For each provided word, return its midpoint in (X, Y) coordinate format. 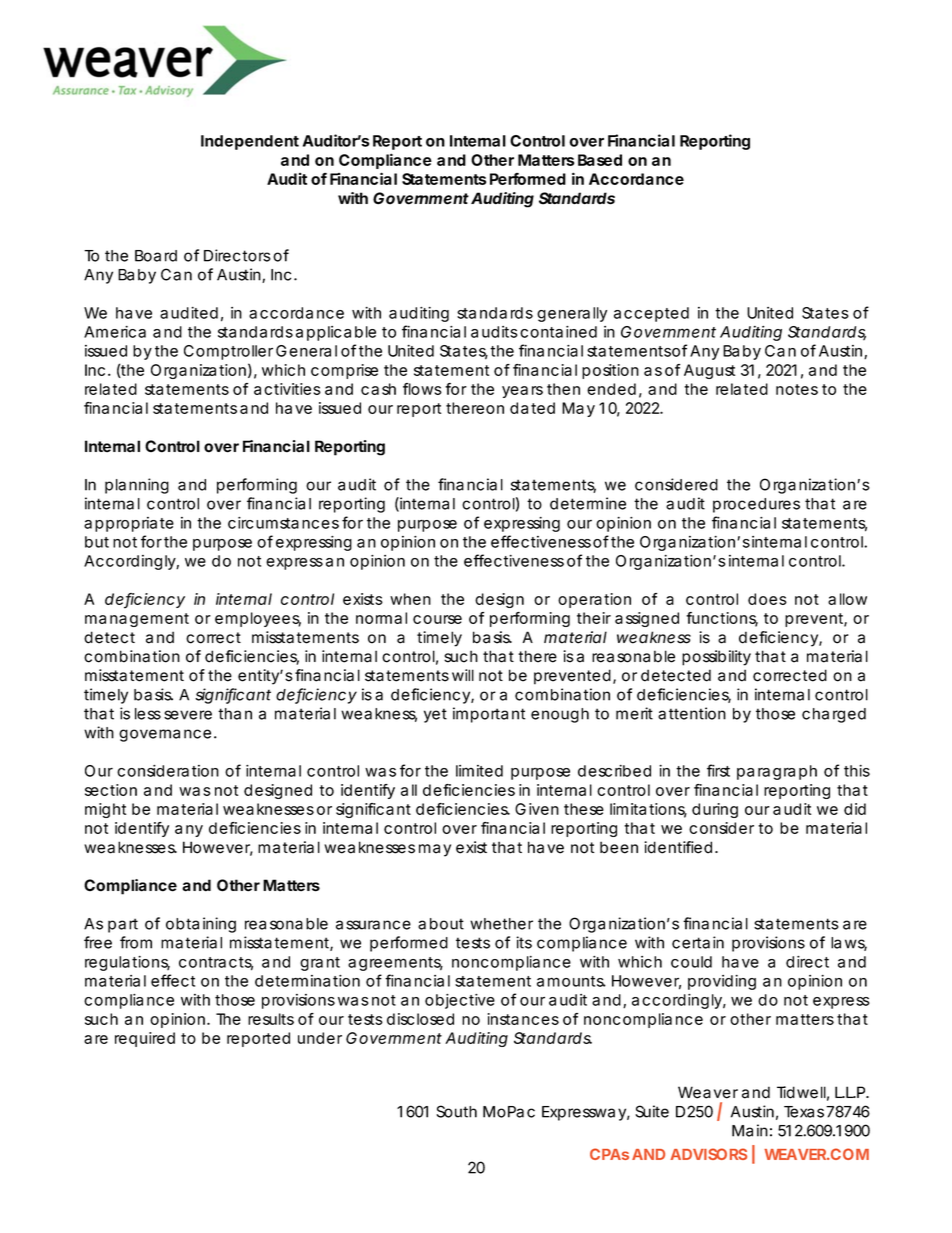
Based (600, 160)
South (456, 1111)
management (137, 620)
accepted (651, 314)
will (463, 675)
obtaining (201, 925)
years (522, 392)
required (145, 1039)
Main (750, 1130)
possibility (716, 658)
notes (797, 389)
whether (501, 924)
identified (678, 847)
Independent (250, 142)
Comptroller (228, 352)
